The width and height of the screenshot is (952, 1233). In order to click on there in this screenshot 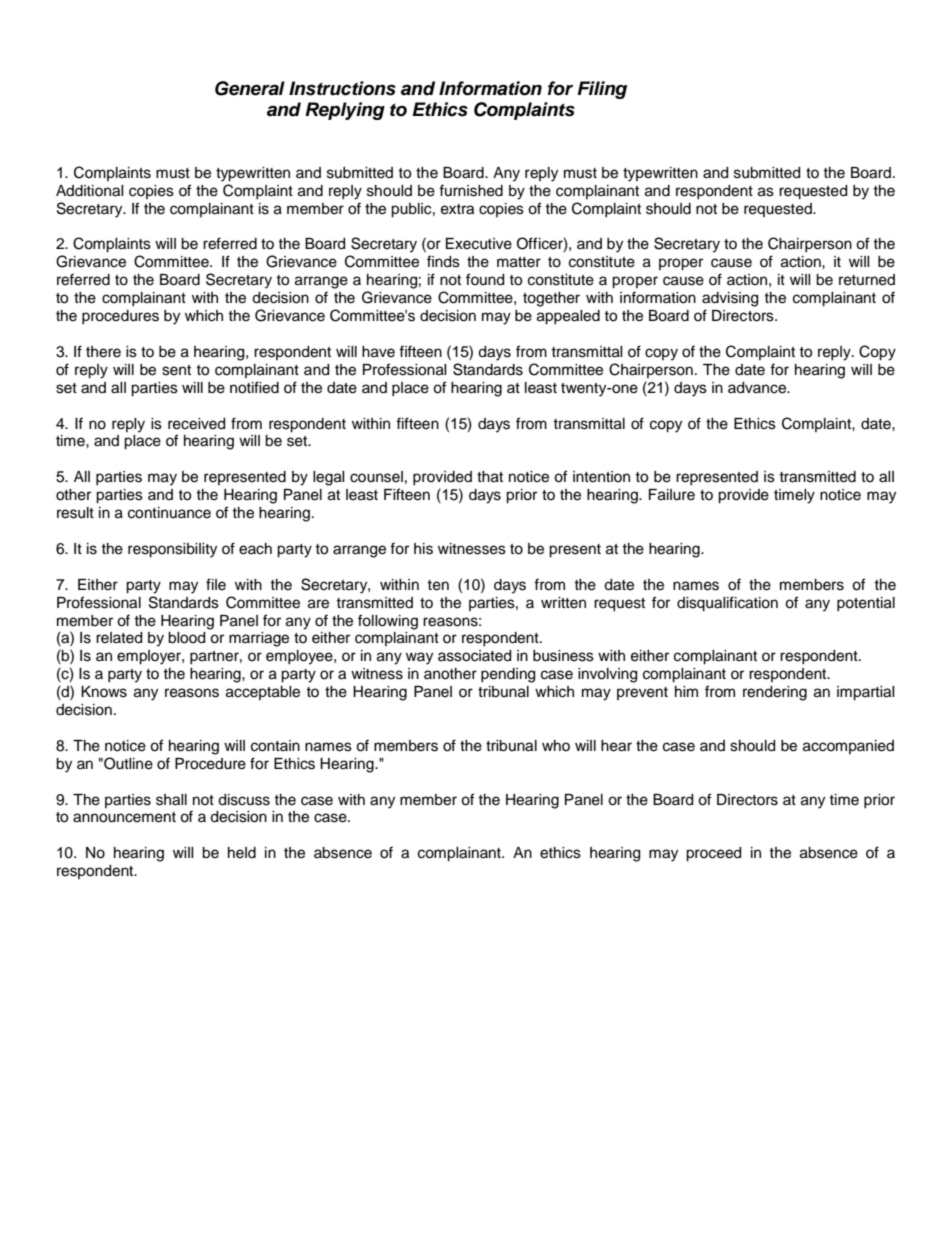, I will do `click(103, 352)`.
